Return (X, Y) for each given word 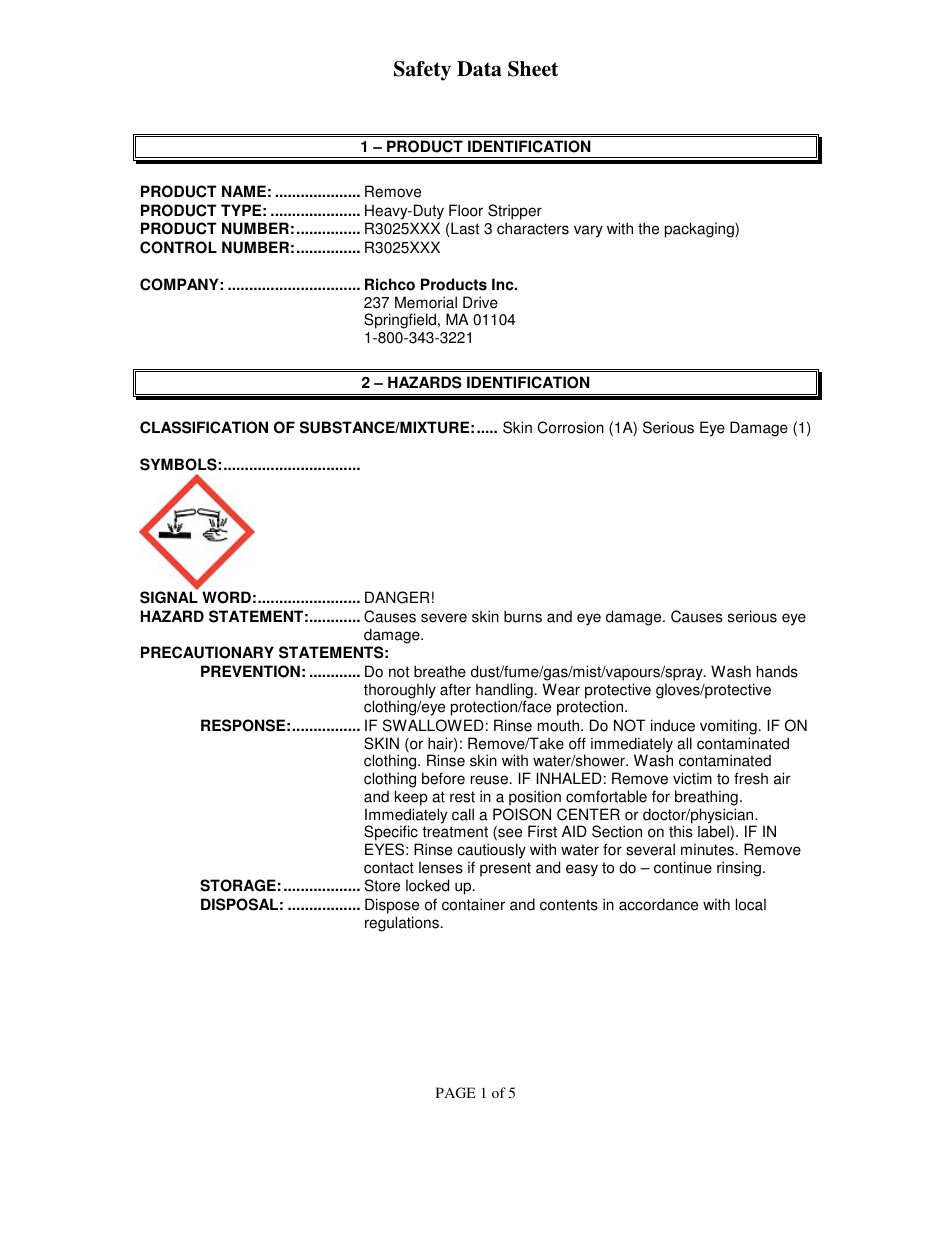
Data (479, 69)
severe (444, 618)
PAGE (456, 1092)
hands (777, 671)
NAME (244, 191)
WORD (226, 597)
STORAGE (238, 885)
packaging (700, 230)
